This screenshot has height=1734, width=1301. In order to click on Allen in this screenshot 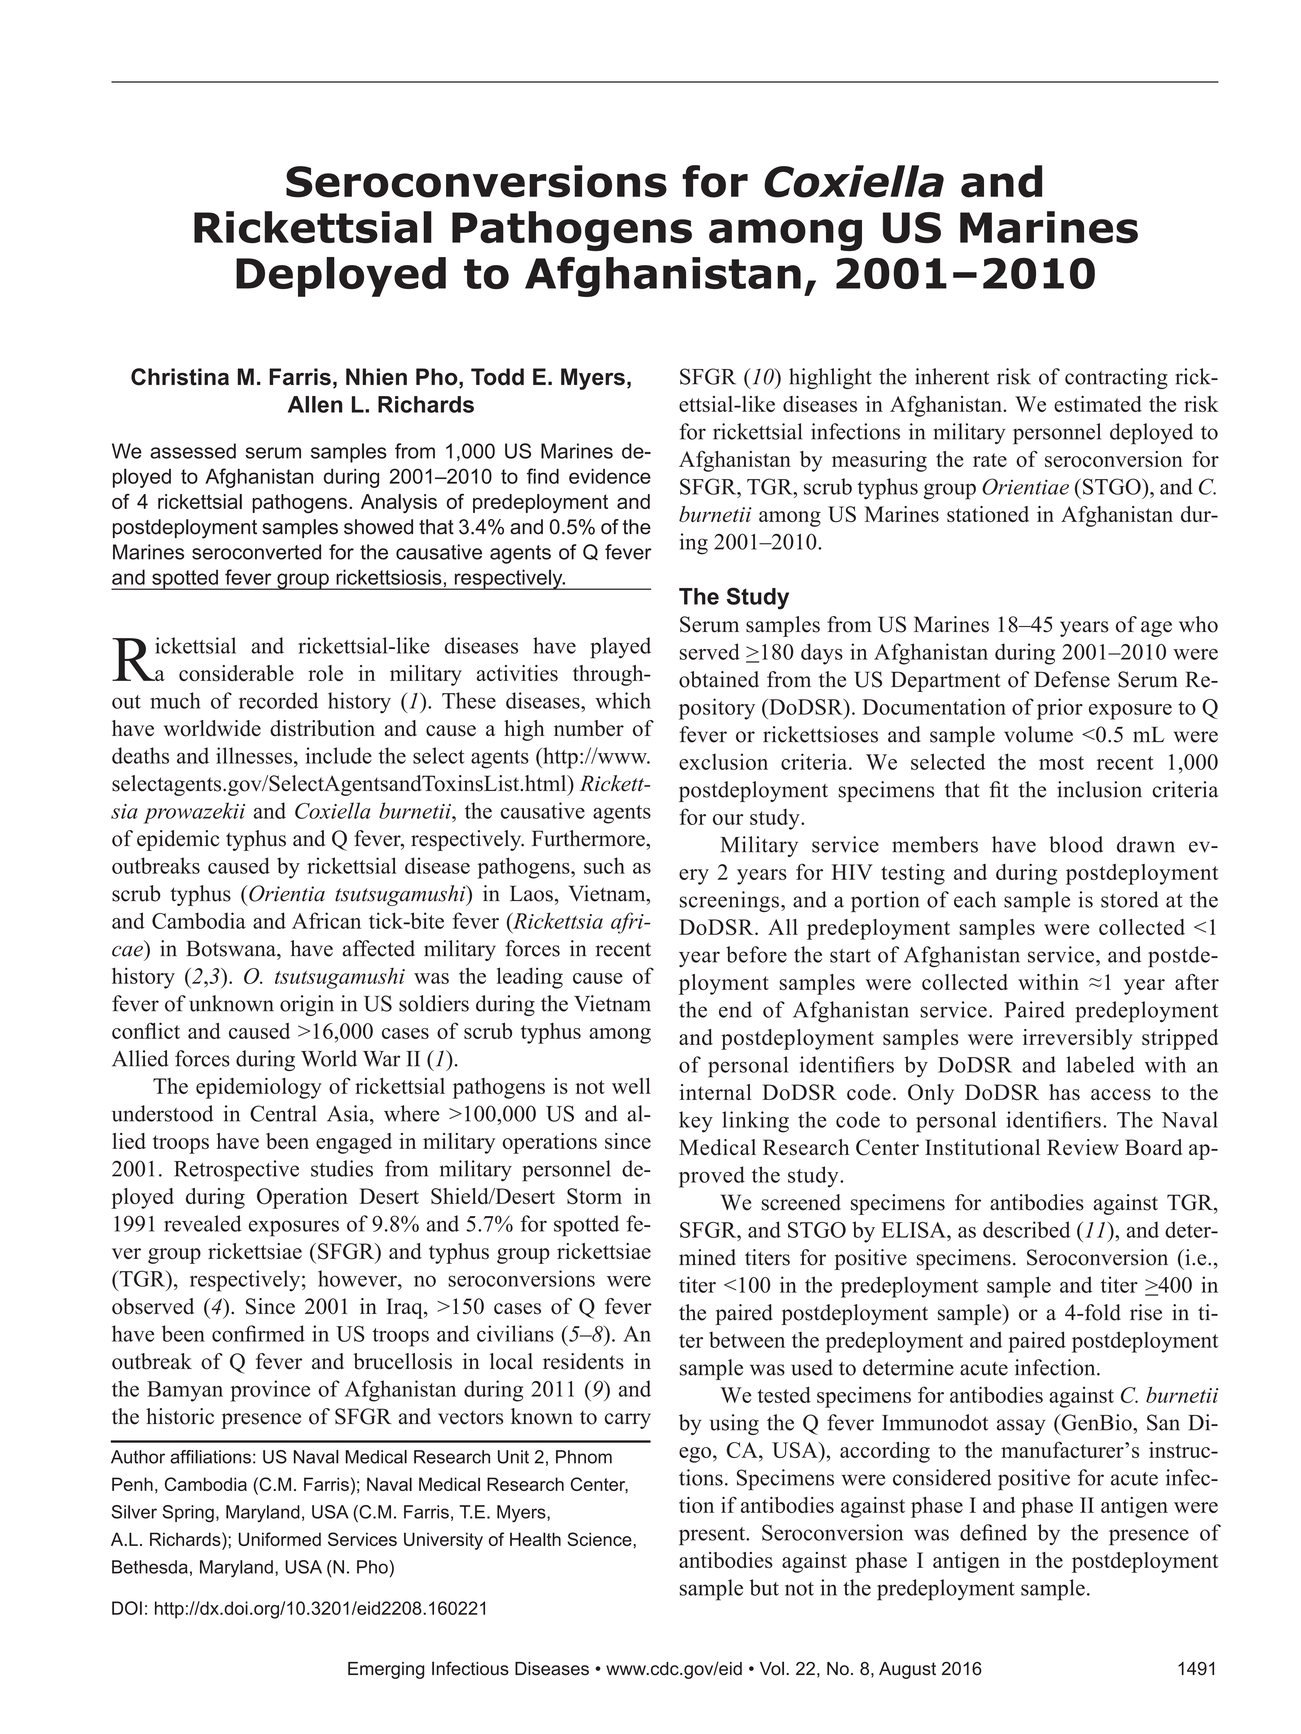, I will do `click(315, 404)`.
